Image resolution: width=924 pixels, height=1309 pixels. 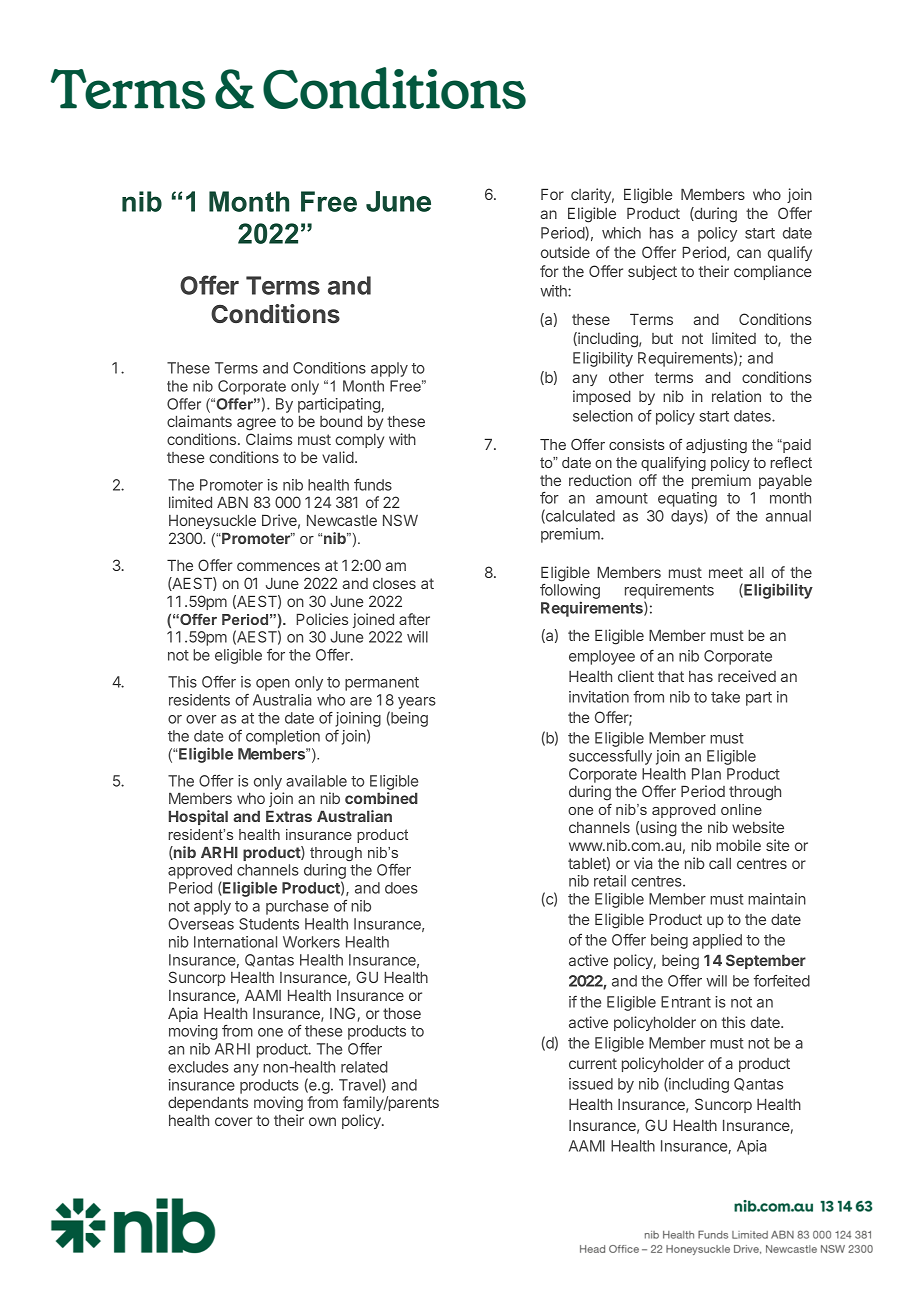 What do you see at coordinates (747, 676) in the document?
I see `received` at bounding box center [747, 676].
